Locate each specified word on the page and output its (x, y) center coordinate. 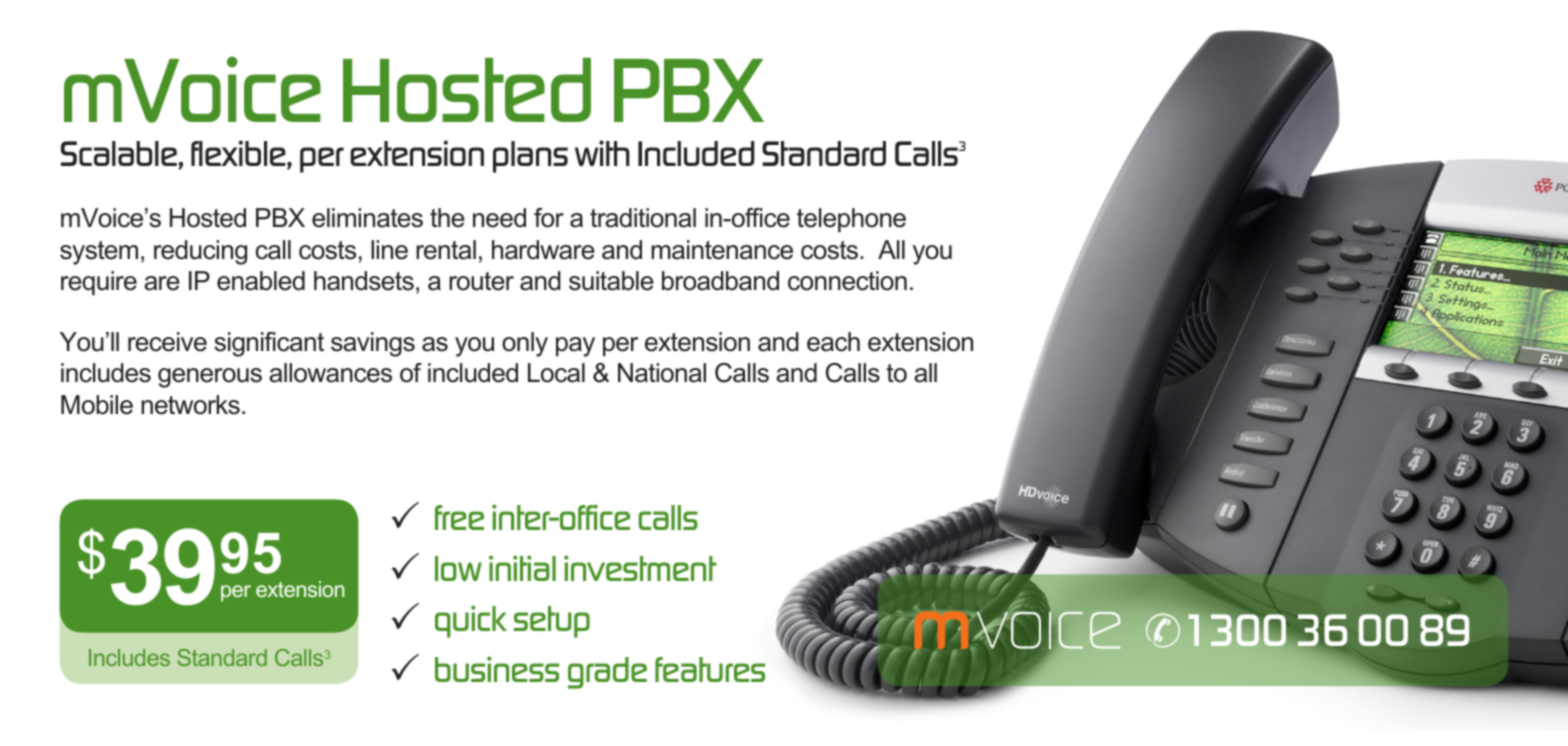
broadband (720, 281)
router (481, 281)
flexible (239, 154)
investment (640, 568)
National (662, 373)
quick (471, 621)
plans (530, 157)
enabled (261, 281)
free (459, 517)
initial (522, 568)
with (602, 153)
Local (556, 373)
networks (190, 405)
